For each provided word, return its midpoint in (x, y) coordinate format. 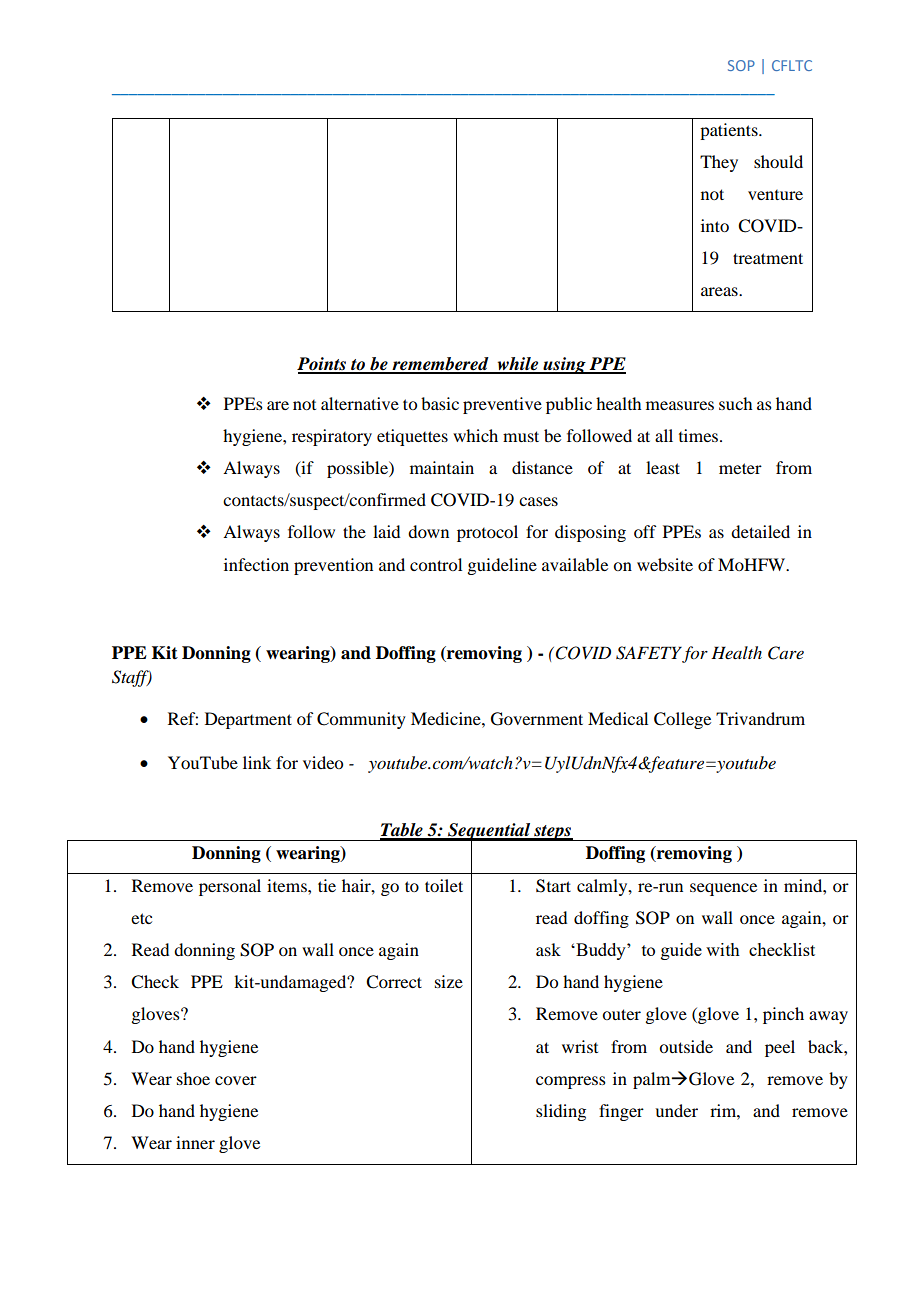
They (719, 163)
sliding (561, 1112)
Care (786, 653)
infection (256, 564)
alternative (360, 403)
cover (236, 1080)
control (436, 564)
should (778, 161)
